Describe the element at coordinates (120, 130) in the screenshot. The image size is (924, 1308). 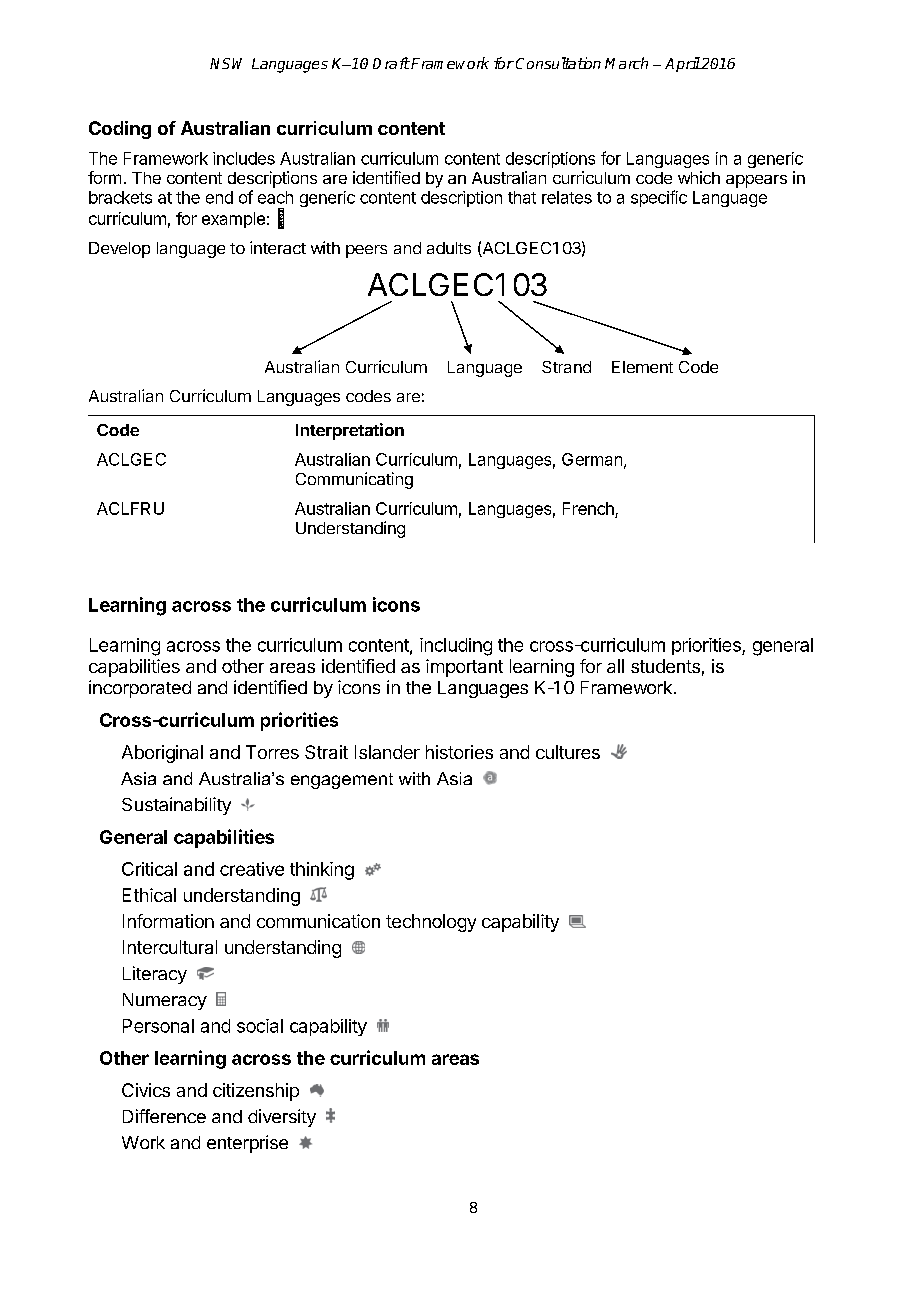
I see `Coding` at that location.
